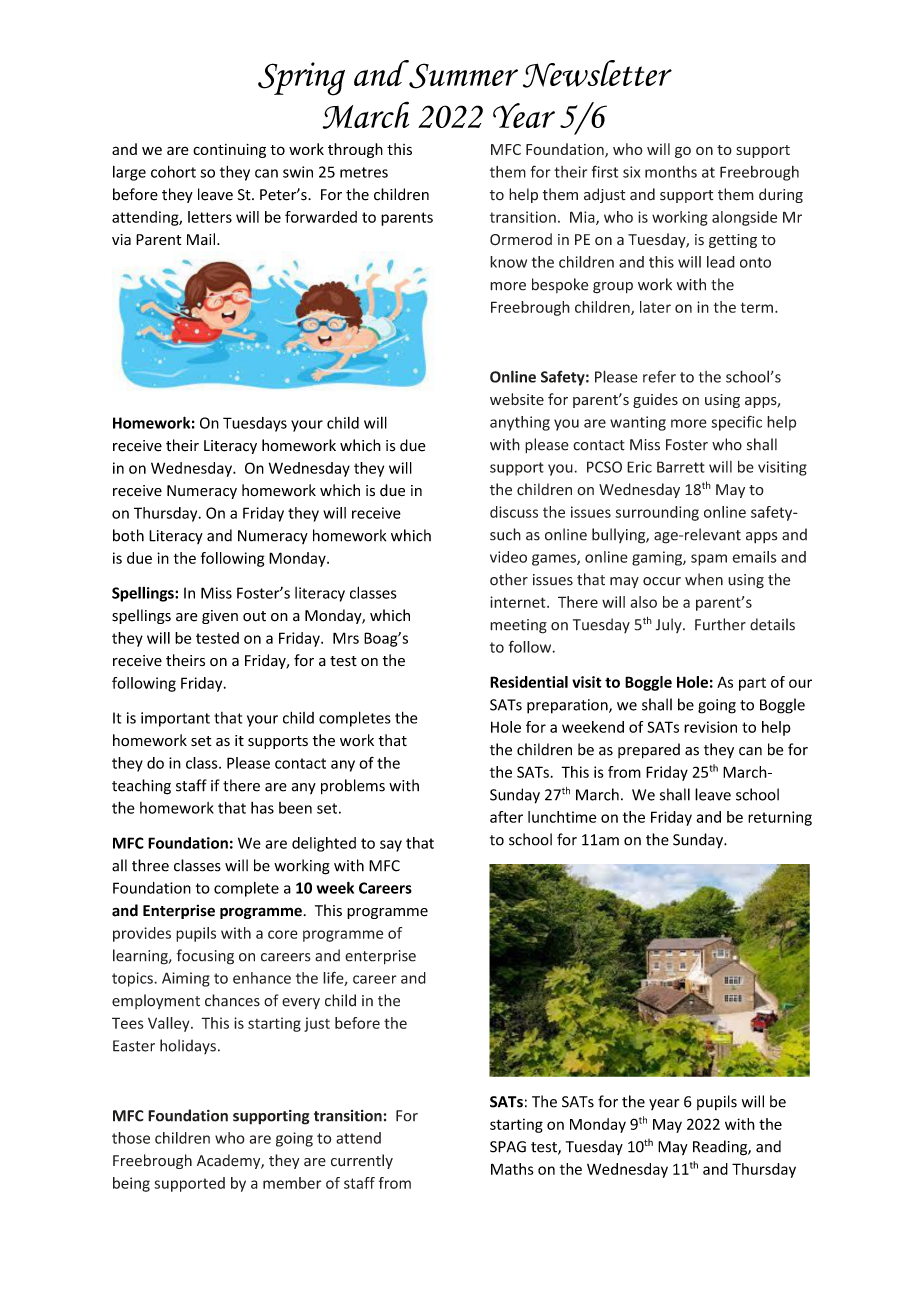 This document has height=1308, width=924. Describe the element at coordinates (131, 1138) in the document. I see `those` at that location.
